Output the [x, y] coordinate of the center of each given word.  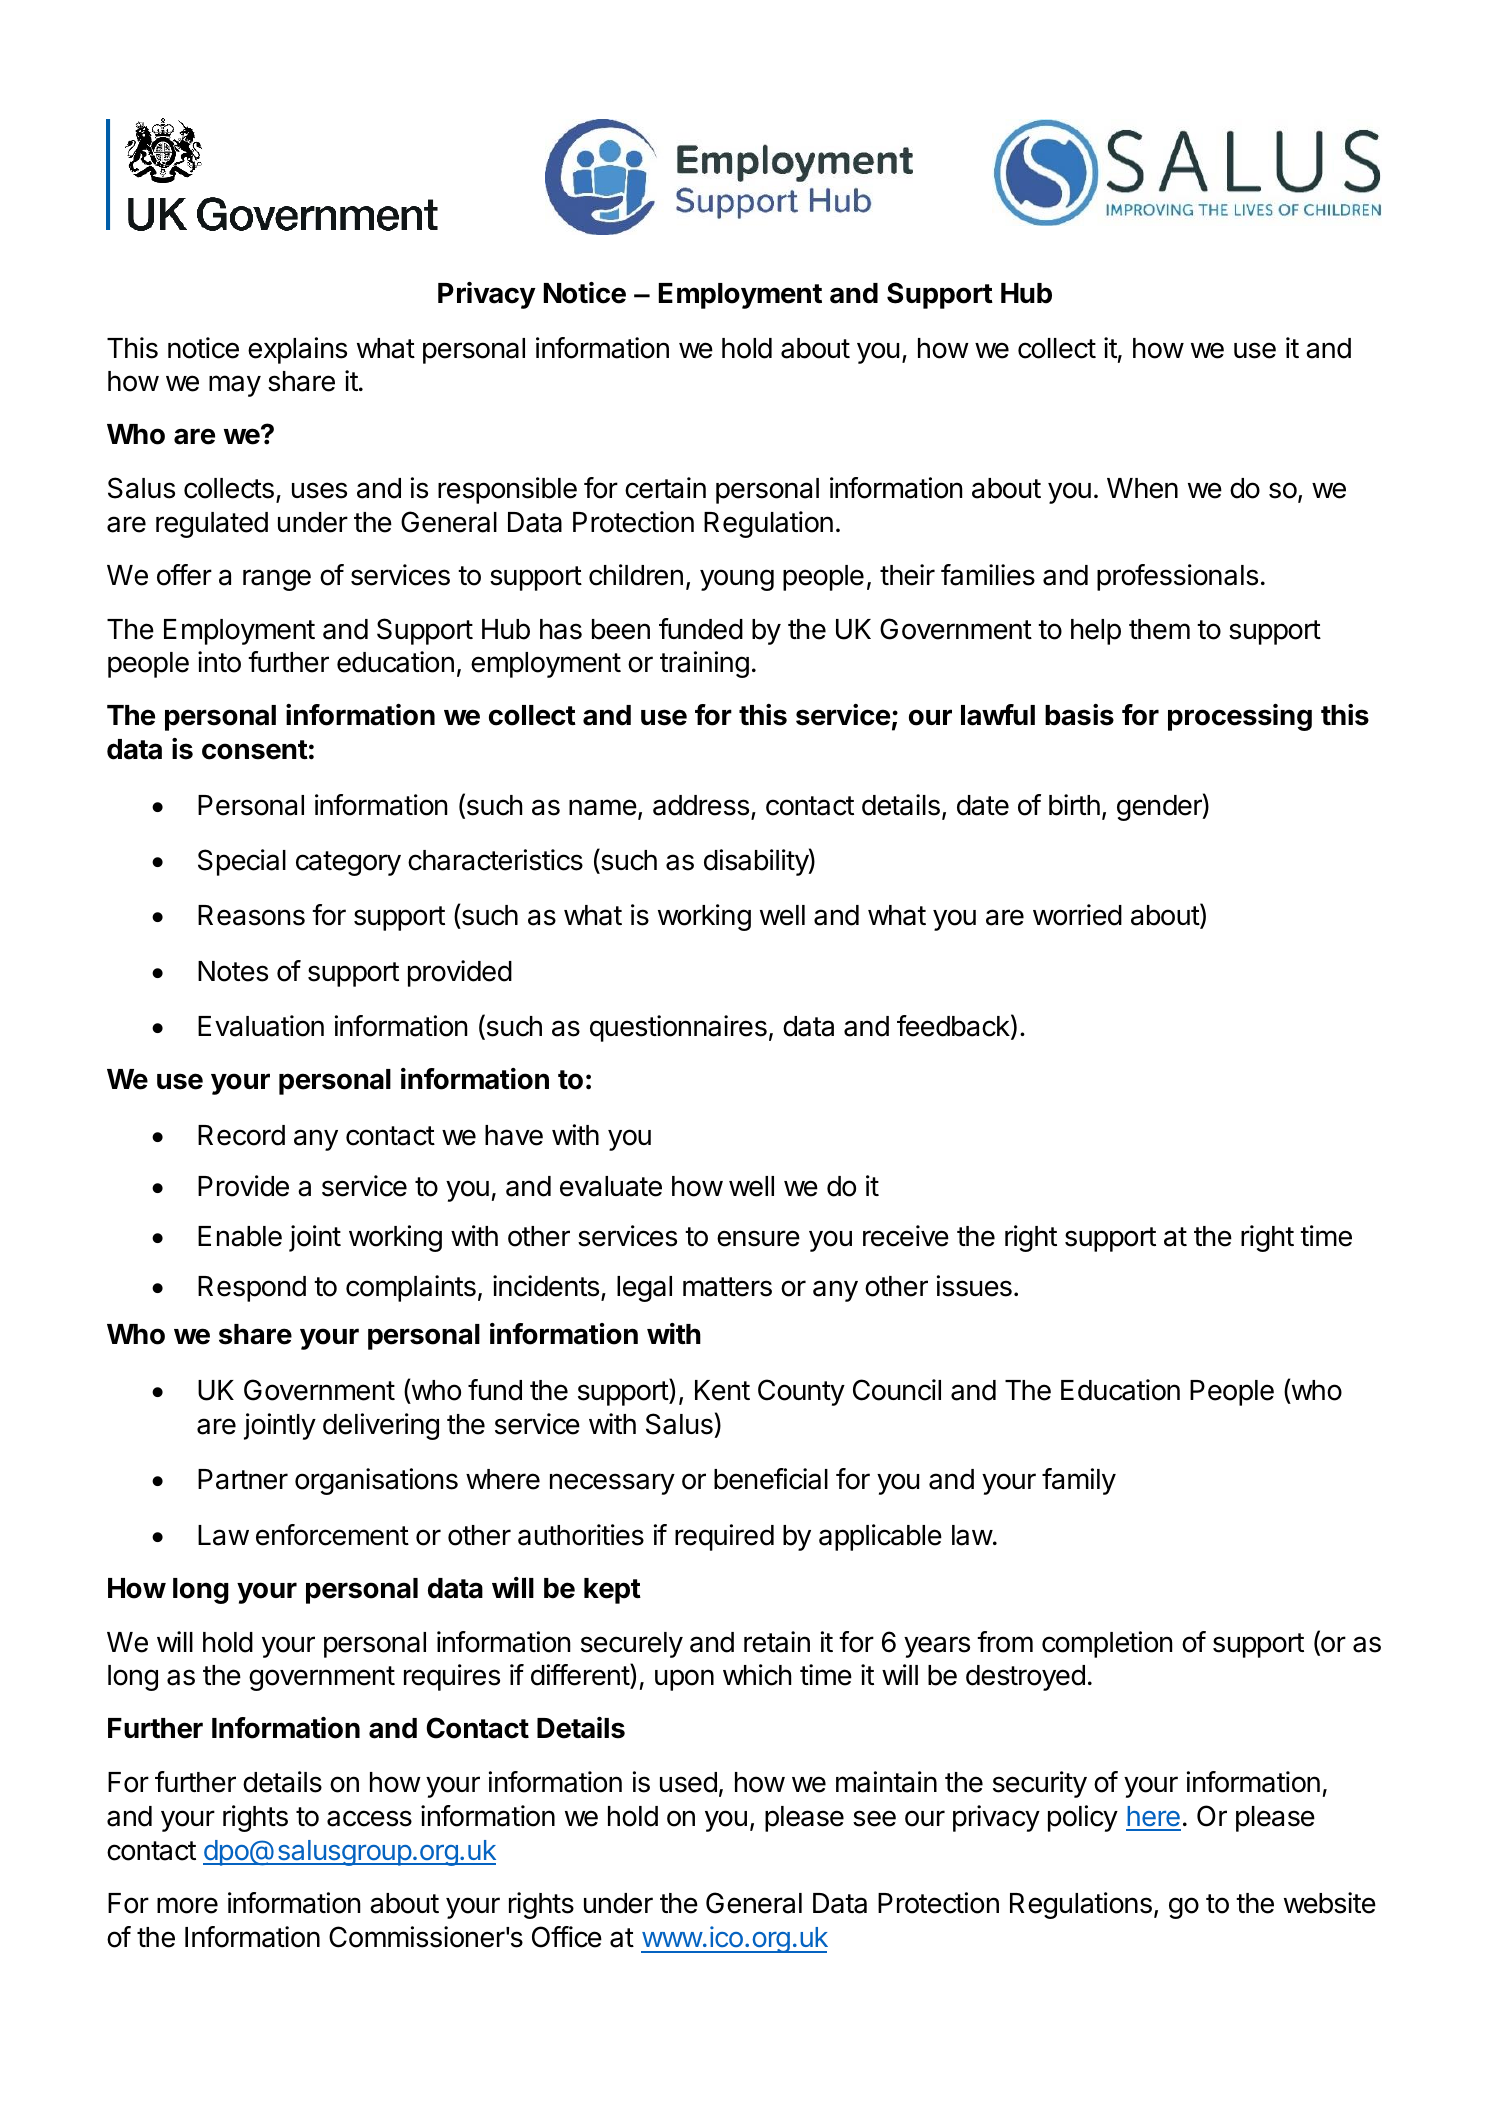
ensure [758, 1238]
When [1142, 488]
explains [297, 350]
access [369, 1818]
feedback [953, 1026]
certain [665, 488]
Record [241, 1135]
